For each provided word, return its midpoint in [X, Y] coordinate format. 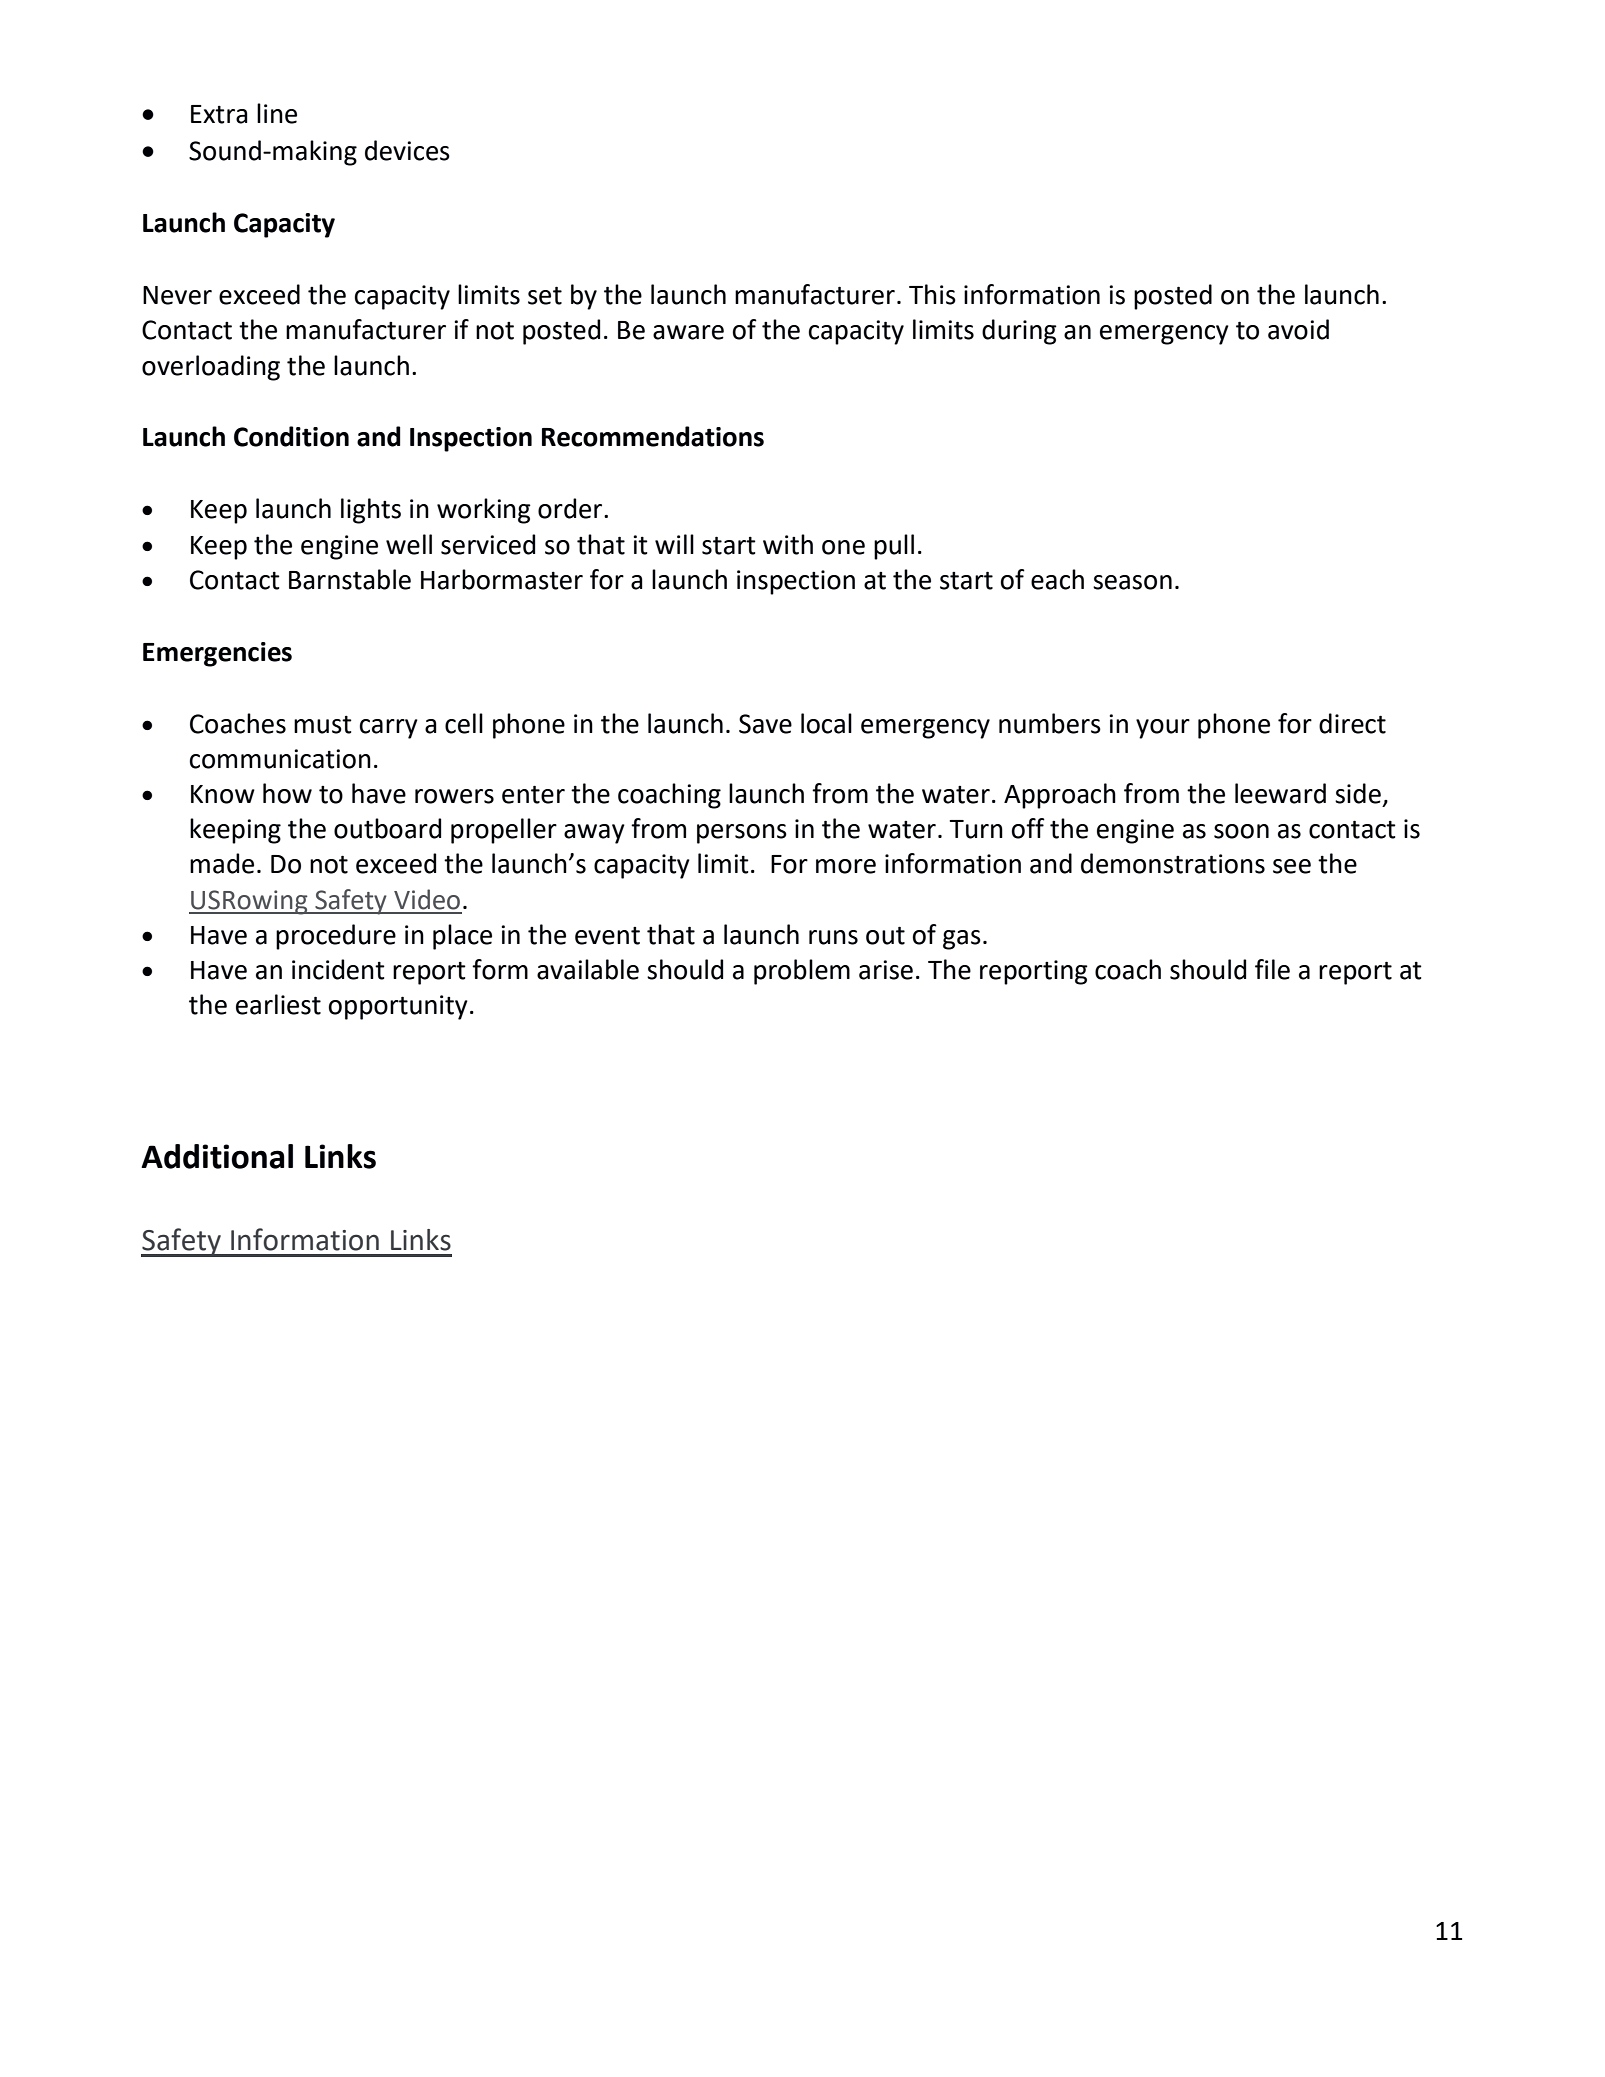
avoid [1298, 329]
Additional [217, 1156]
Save [765, 724]
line [277, 113]
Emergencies [217, 654]
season [1132, 582]
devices [407, 150]
